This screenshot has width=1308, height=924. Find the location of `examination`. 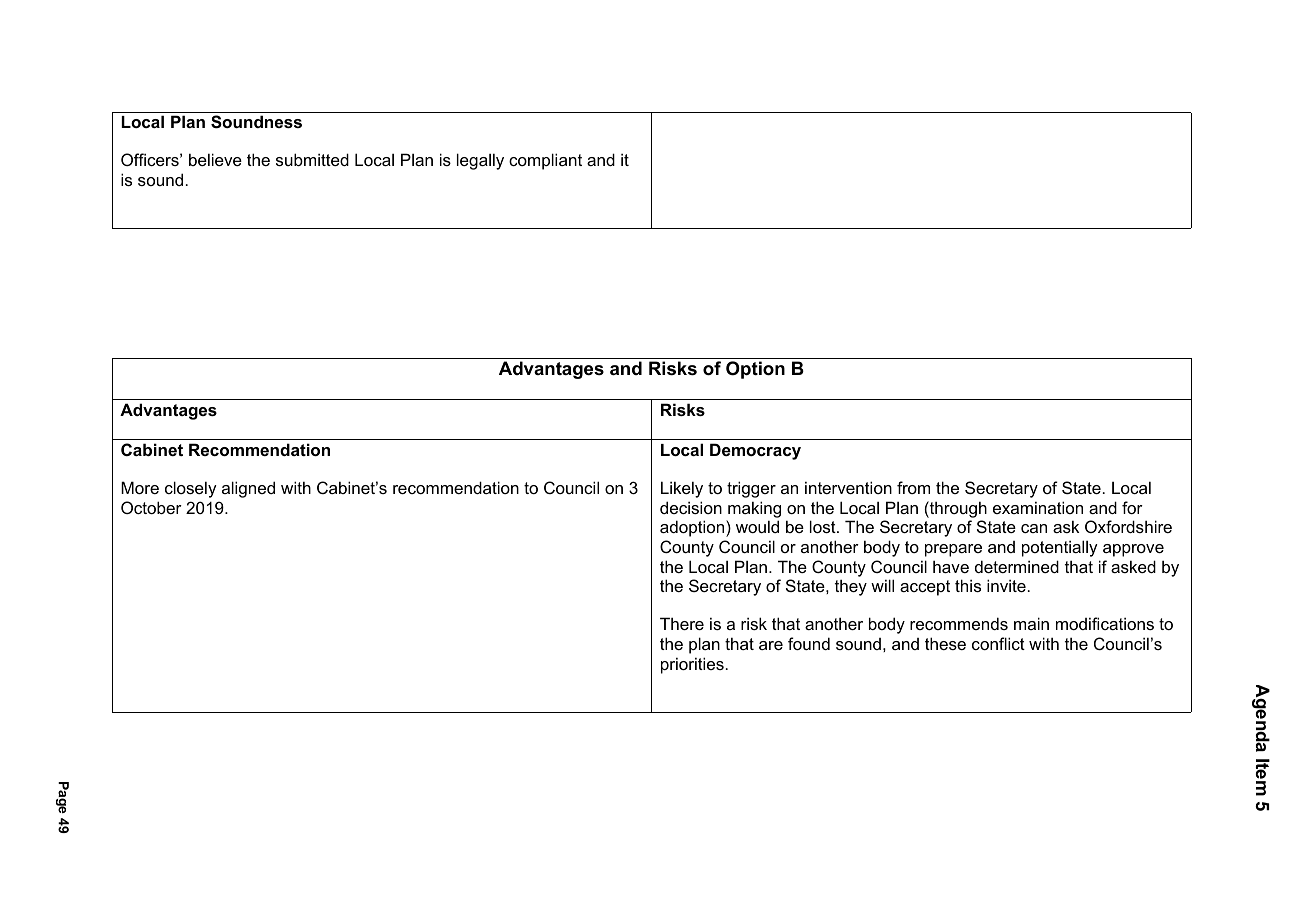

examination is located at coordinates (1038, 507).
